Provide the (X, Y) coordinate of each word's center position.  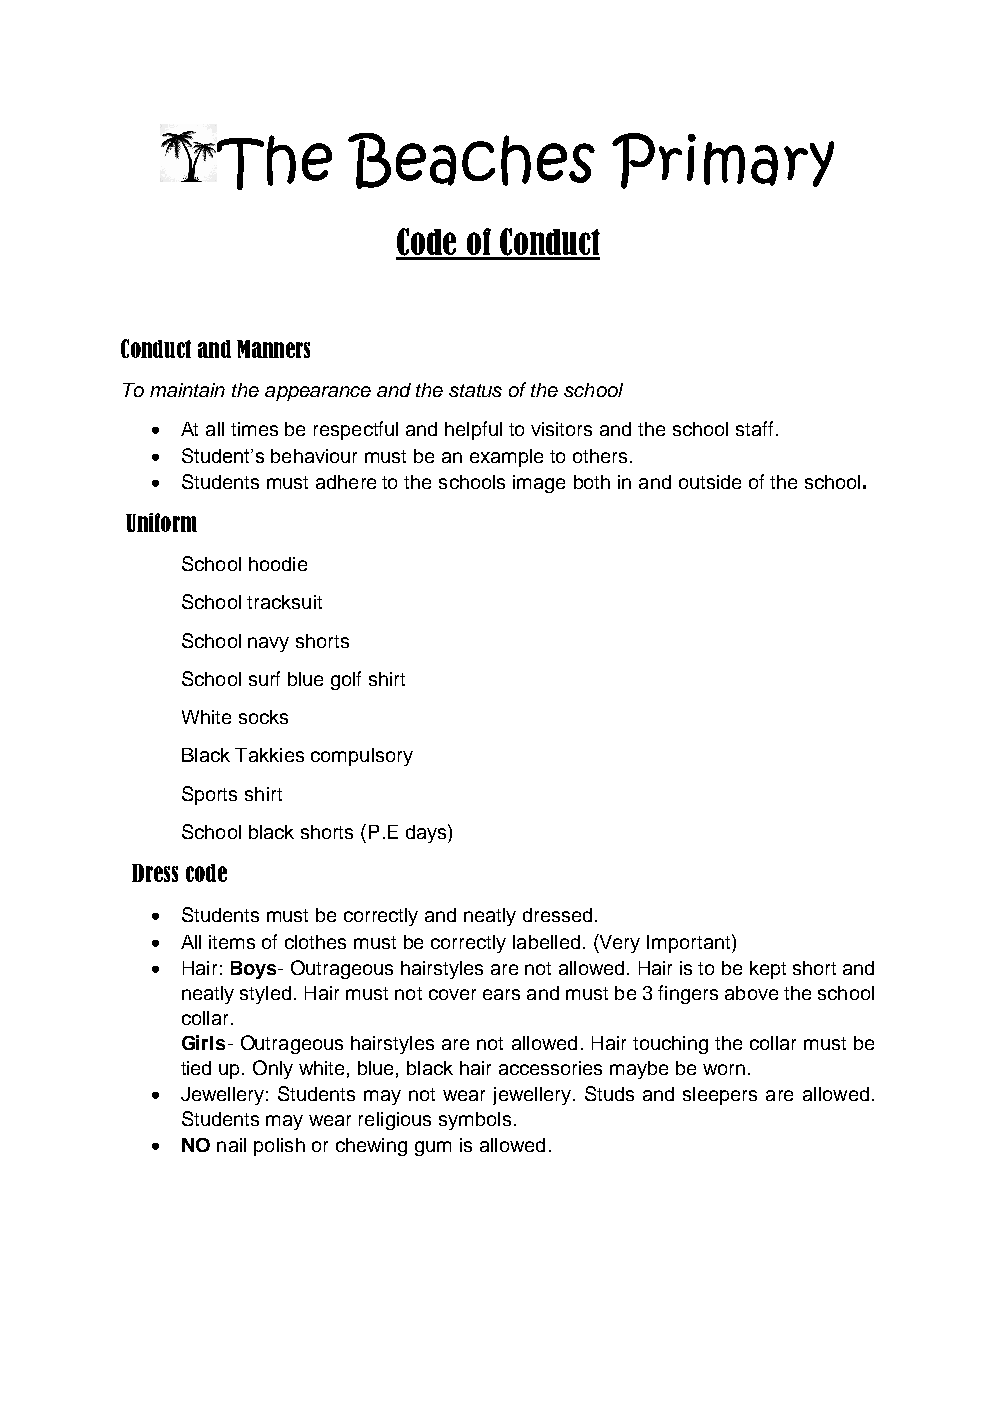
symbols (475, 1121)
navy (268, 644)
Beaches (471, 161)
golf (346, 680)
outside (710, 482)
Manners (273, 349)
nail (231, 1145)
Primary (723, 161)
